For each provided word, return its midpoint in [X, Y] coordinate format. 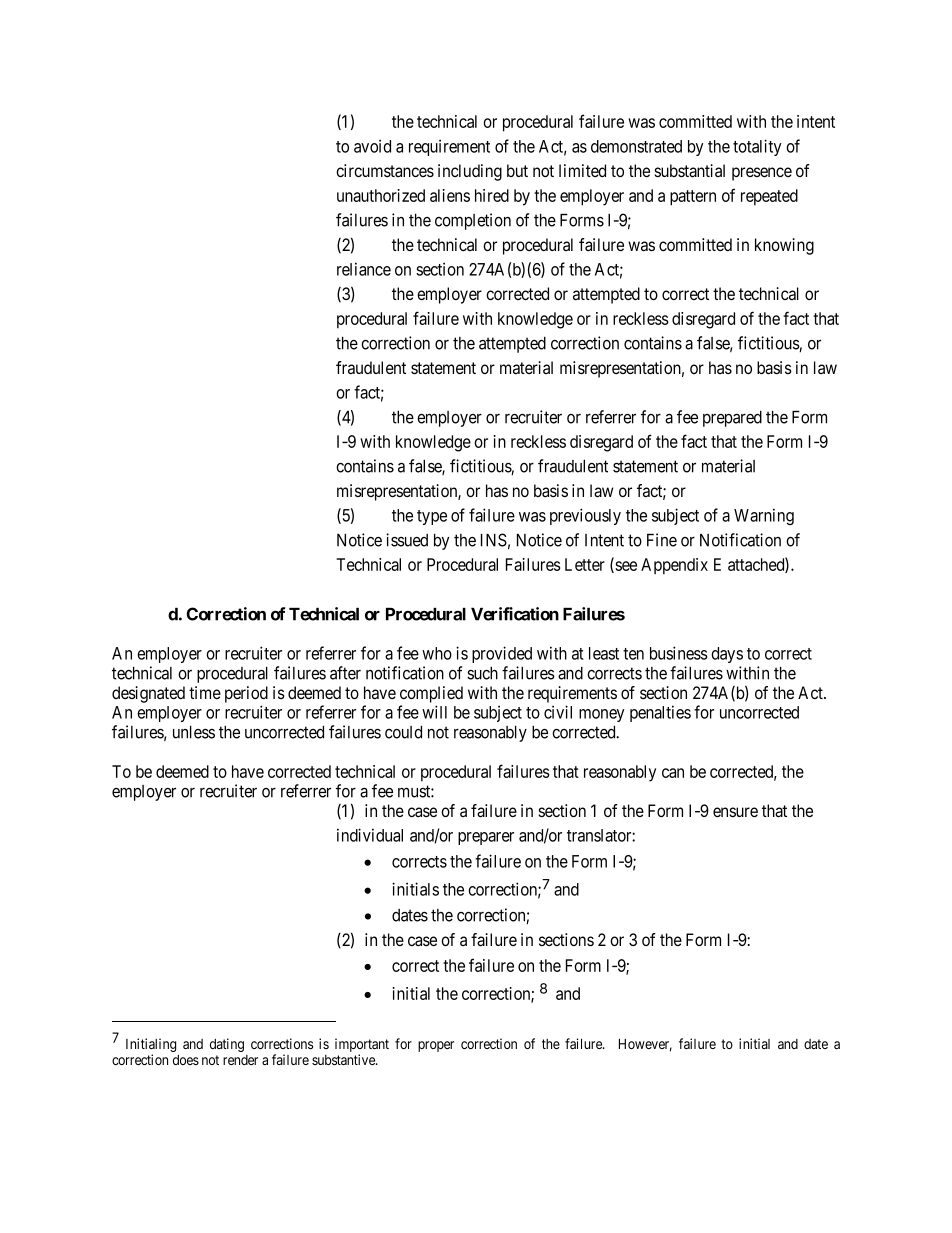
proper [436, 1046]
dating [227, 1045]
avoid [372, 146]
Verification [515, 614]
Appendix [674, 566]
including [470, 172]
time [205, 692]
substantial [689, 171]
